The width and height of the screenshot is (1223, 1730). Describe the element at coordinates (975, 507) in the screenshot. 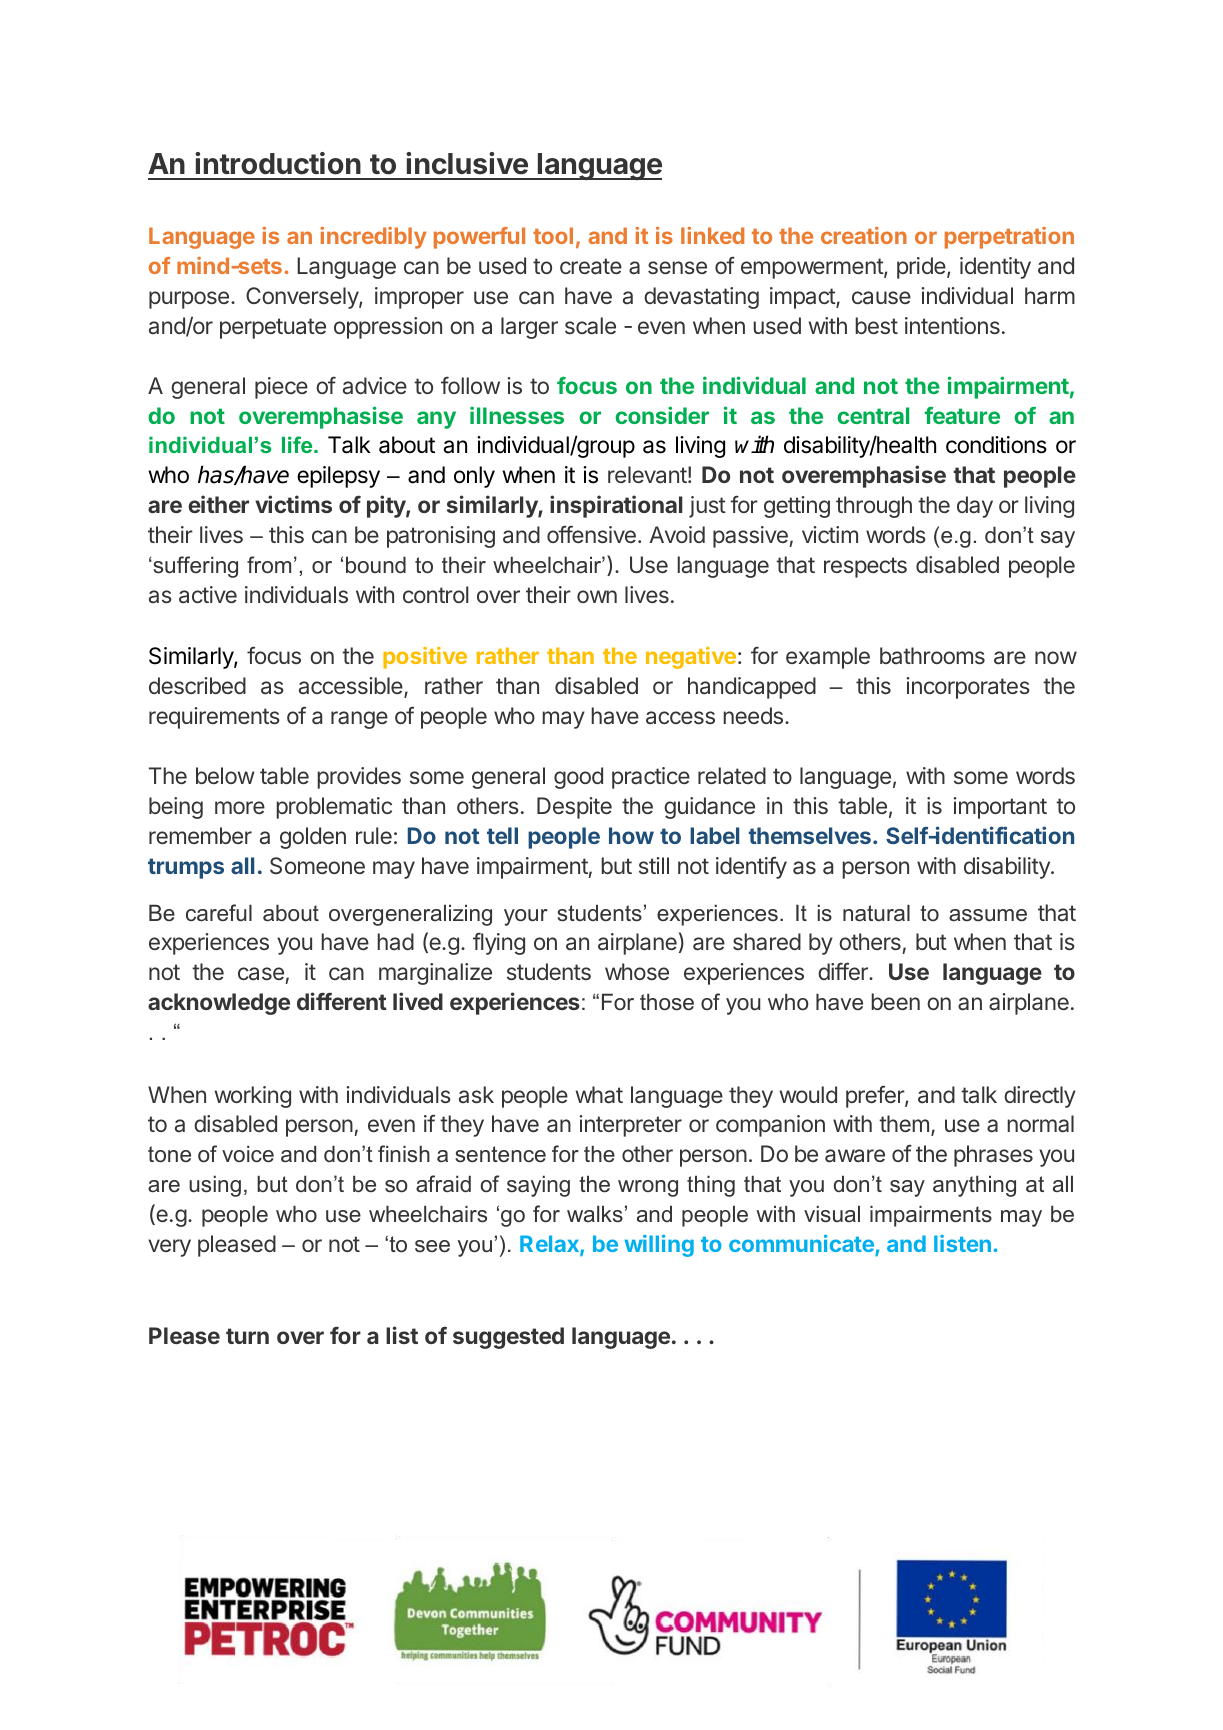

I see `day` at that location.
